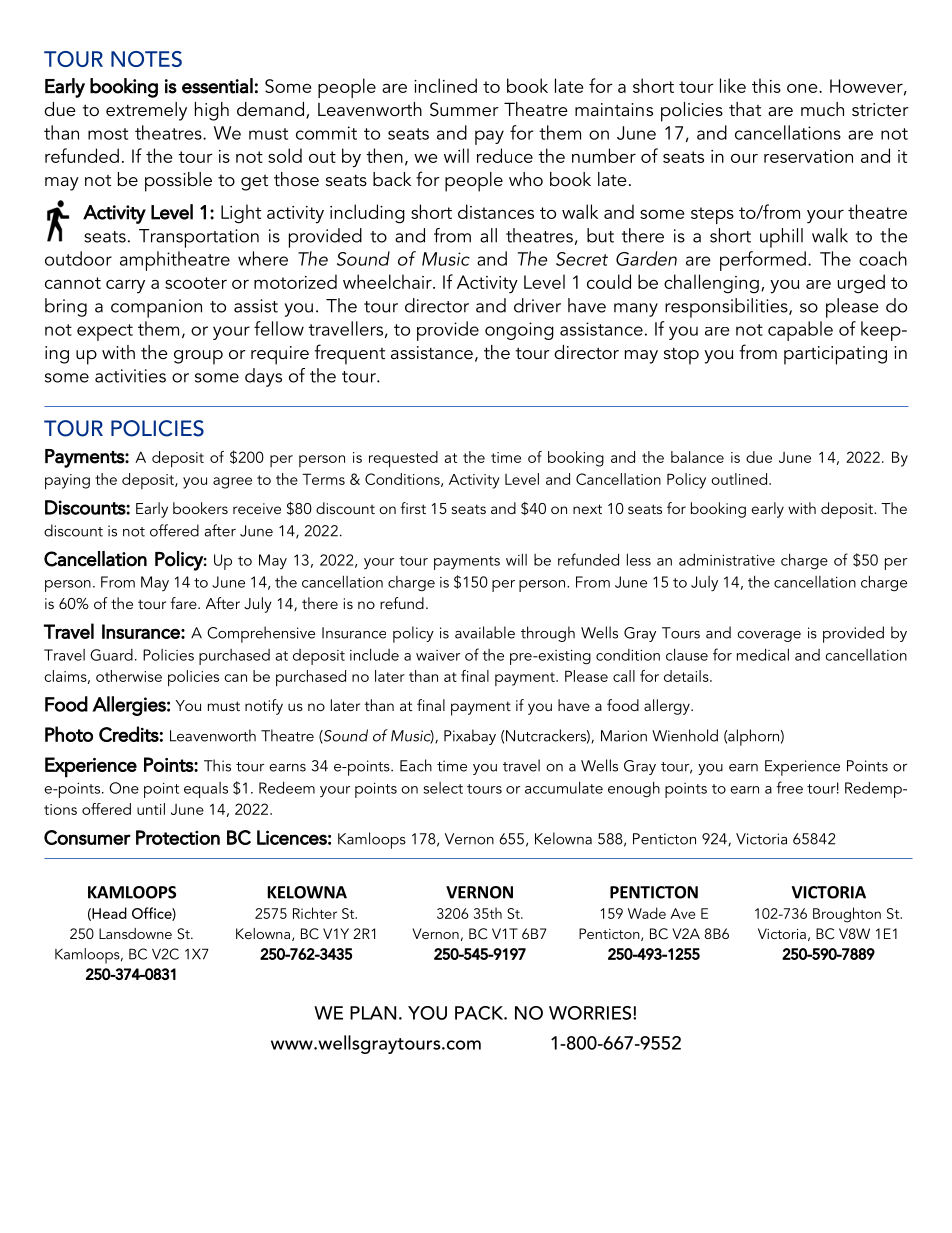 The width and height of the screenshot is (952, 1233). Describe the element at coordinates (146, 111) in the screenshot. I see `extremely` at that location.
